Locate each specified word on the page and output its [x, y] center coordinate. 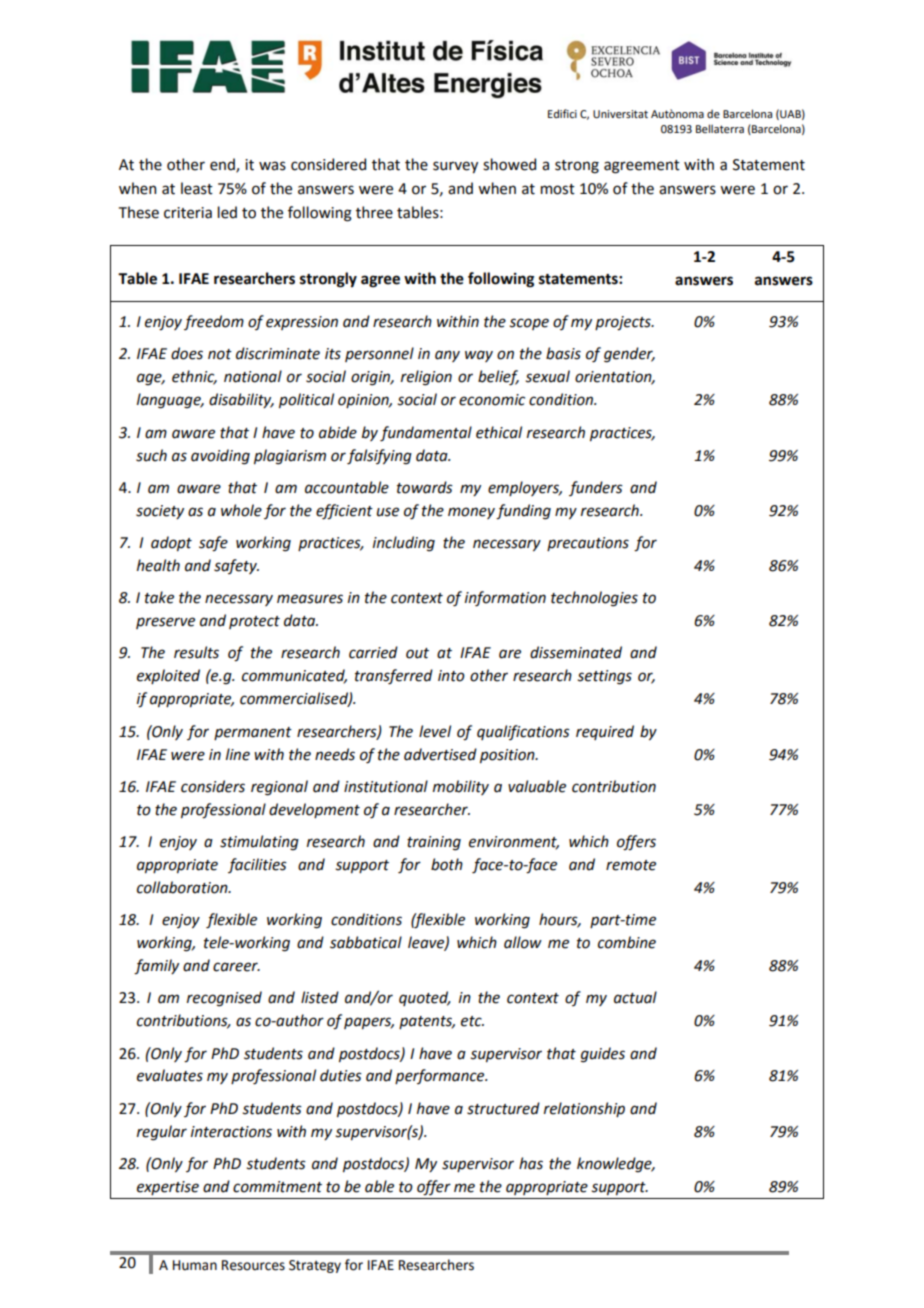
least [197, 188]
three [374, 212]
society [160, 512]
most [558, 189]
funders [596, 488]
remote [631, 865]
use [388, 512]
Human [195, 1265]
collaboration [183, 887]
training [434, 843]
